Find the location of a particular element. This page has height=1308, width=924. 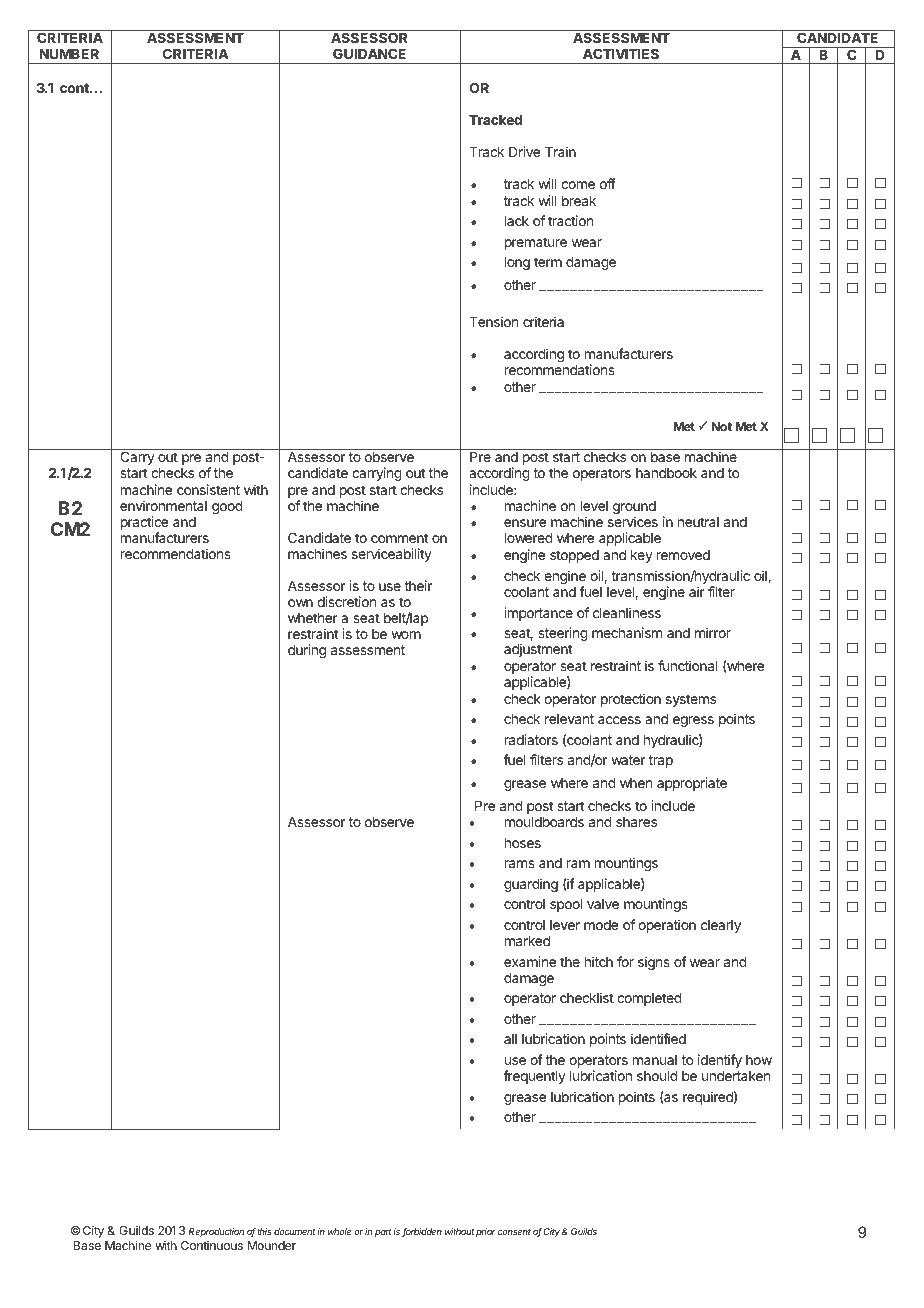

marked is located at coordinates (527, 941).
